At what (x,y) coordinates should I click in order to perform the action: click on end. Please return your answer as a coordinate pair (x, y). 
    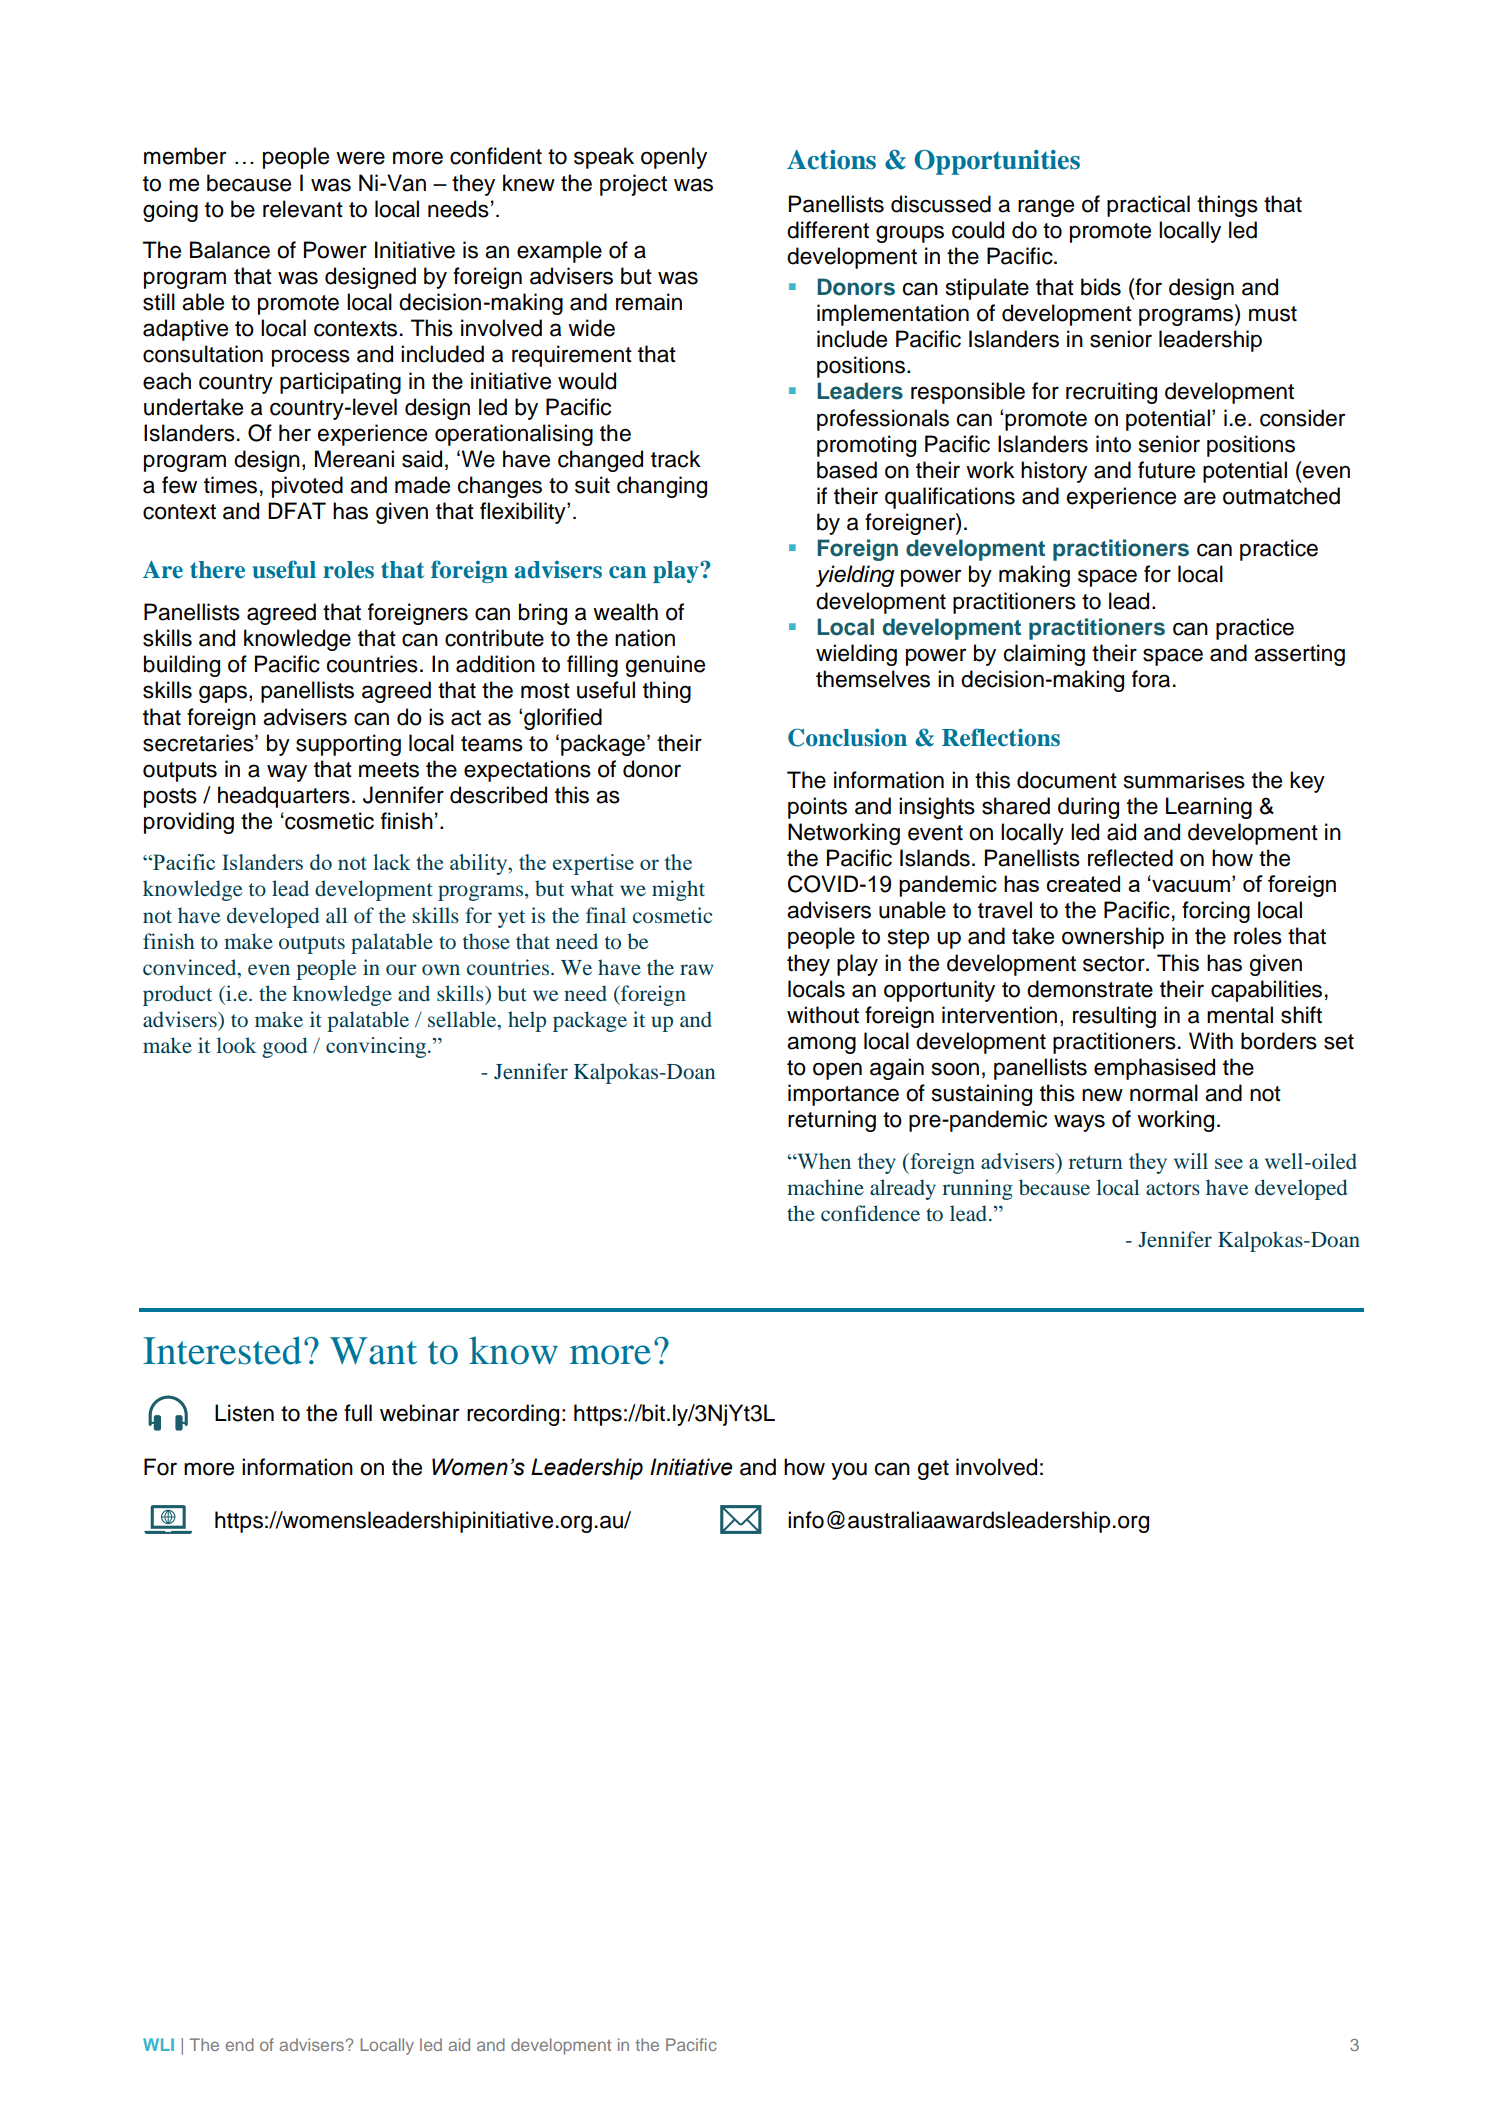
    Looking at the image, I should click on (240, 2044).
